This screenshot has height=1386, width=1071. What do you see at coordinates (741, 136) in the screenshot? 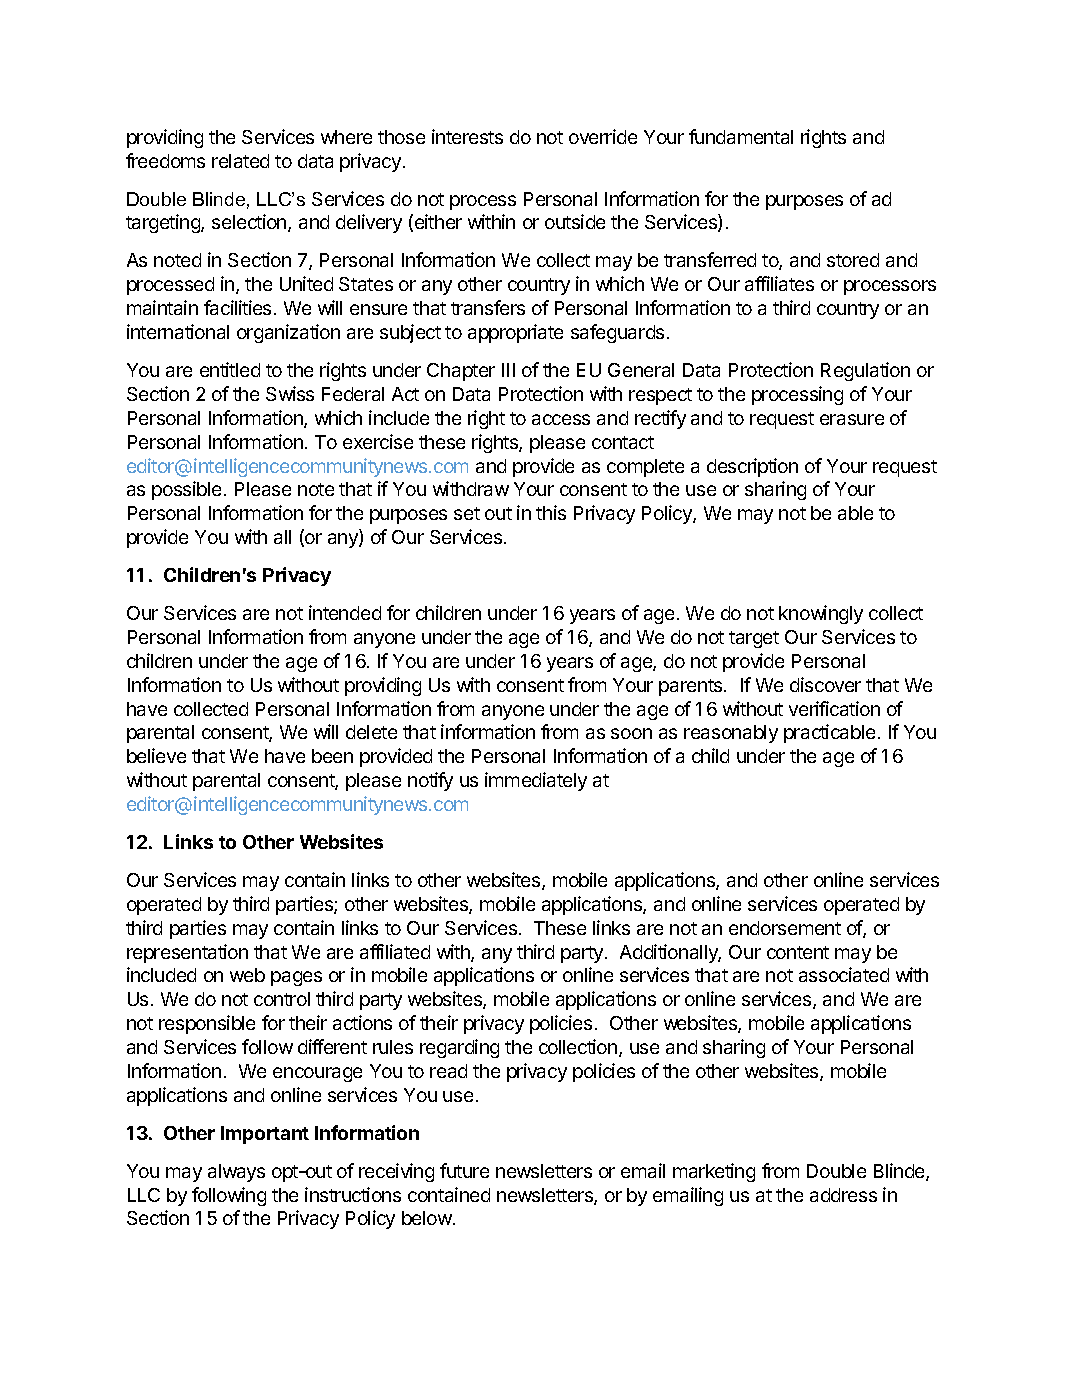
I see `fundamental` at bounding box center [741, 136].
